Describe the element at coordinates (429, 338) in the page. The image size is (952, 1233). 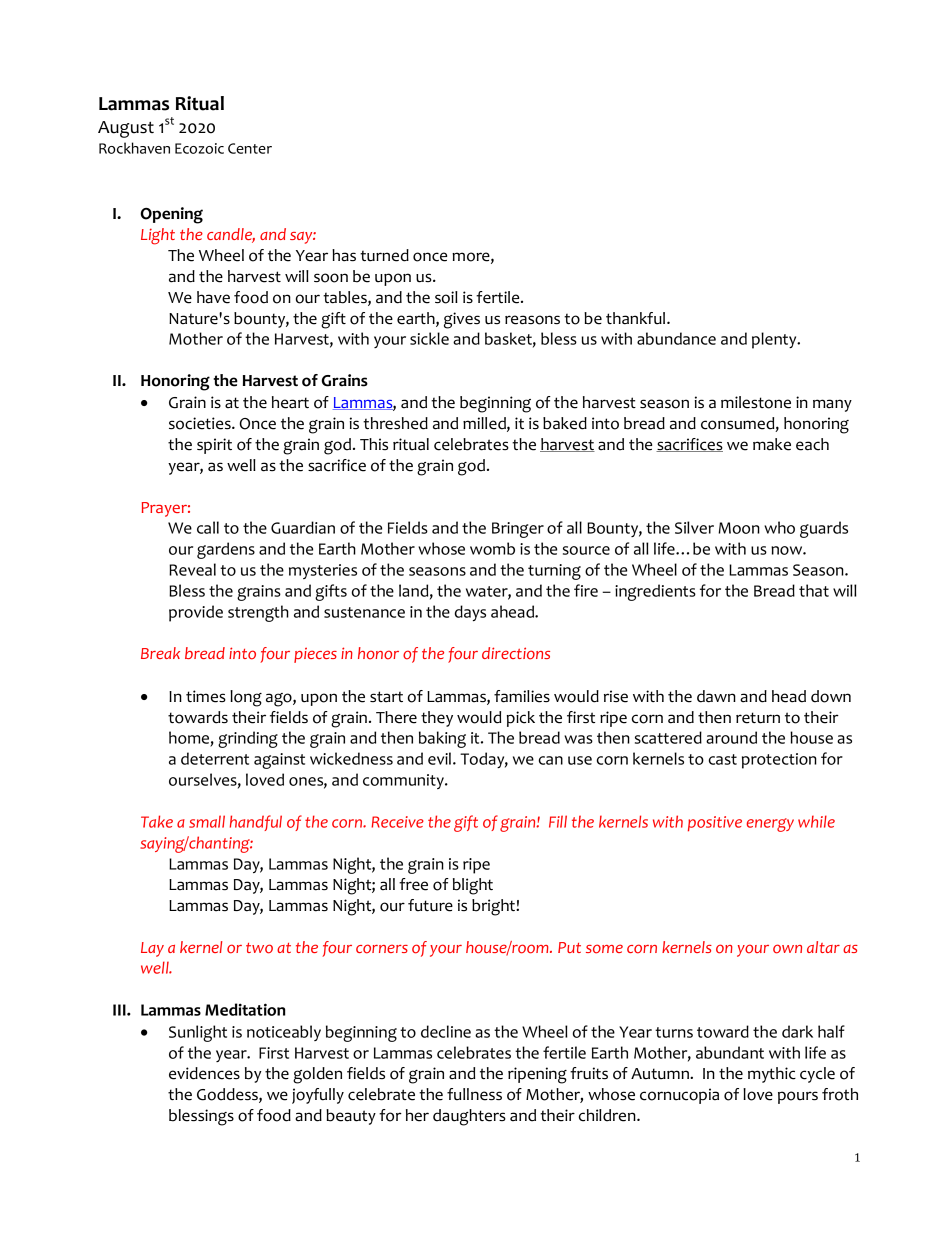
I see `sickle` at that location.
